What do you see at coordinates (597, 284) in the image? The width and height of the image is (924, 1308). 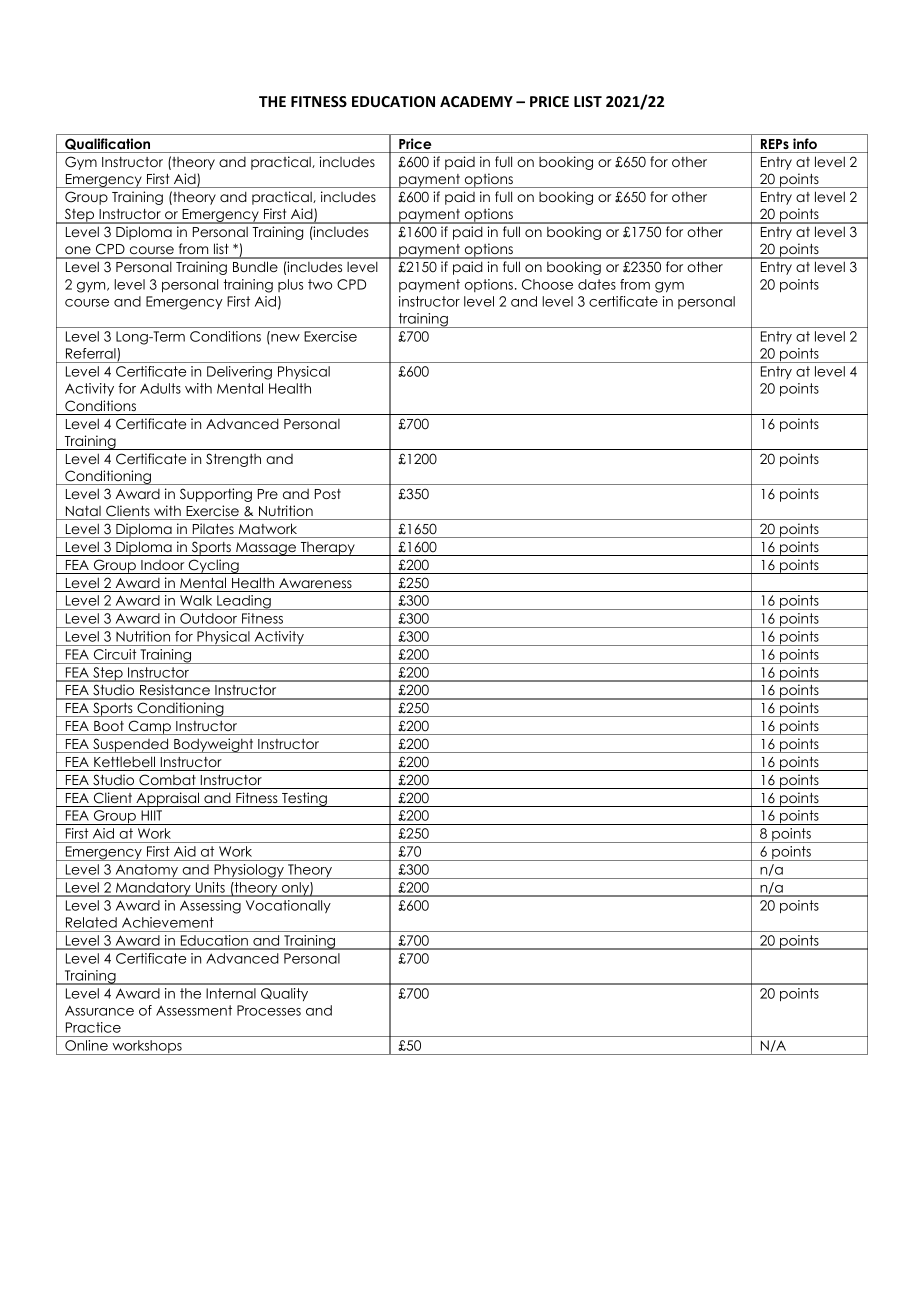 I see `dates` at bounding box center [597, 284].
